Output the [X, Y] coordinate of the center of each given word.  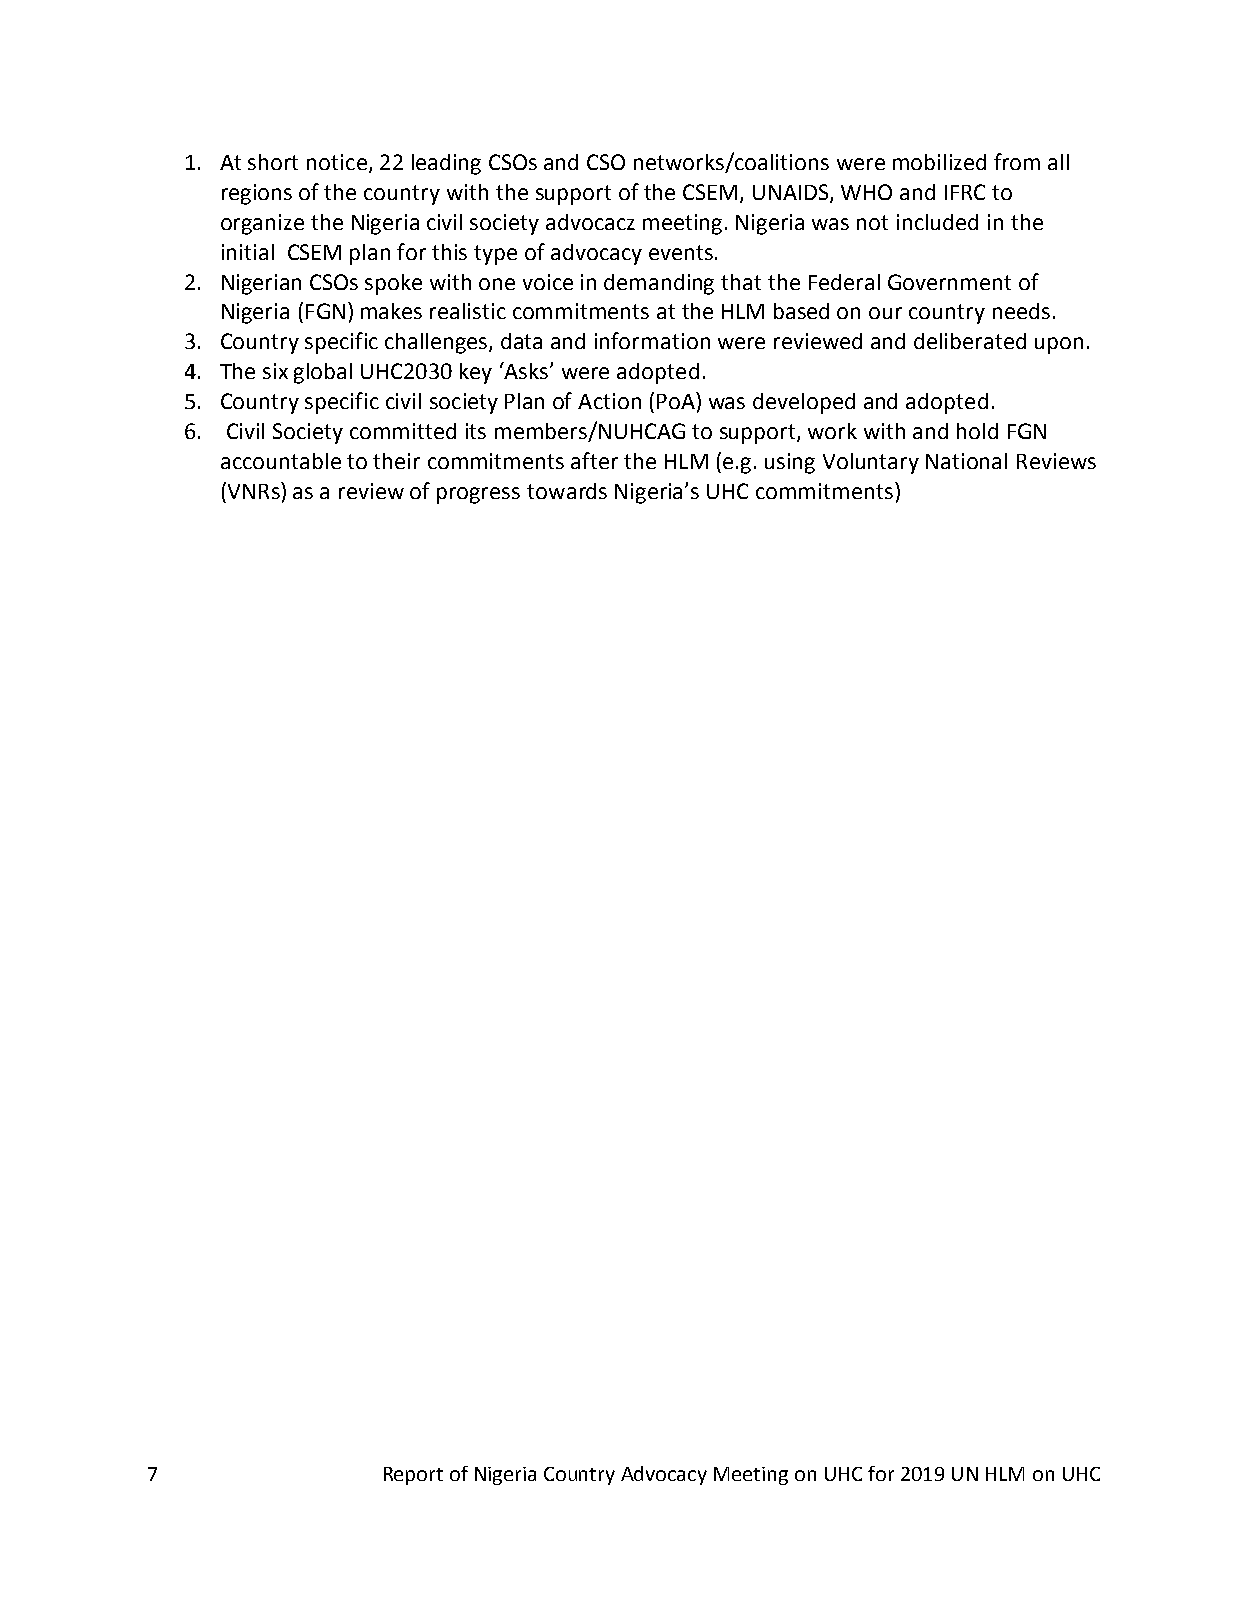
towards [567, 491]
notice [337, 162]
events [681, 252]
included [937, 222]
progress [478, 495]
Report [413, 1476]
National [966, 461]
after [594, 460]
